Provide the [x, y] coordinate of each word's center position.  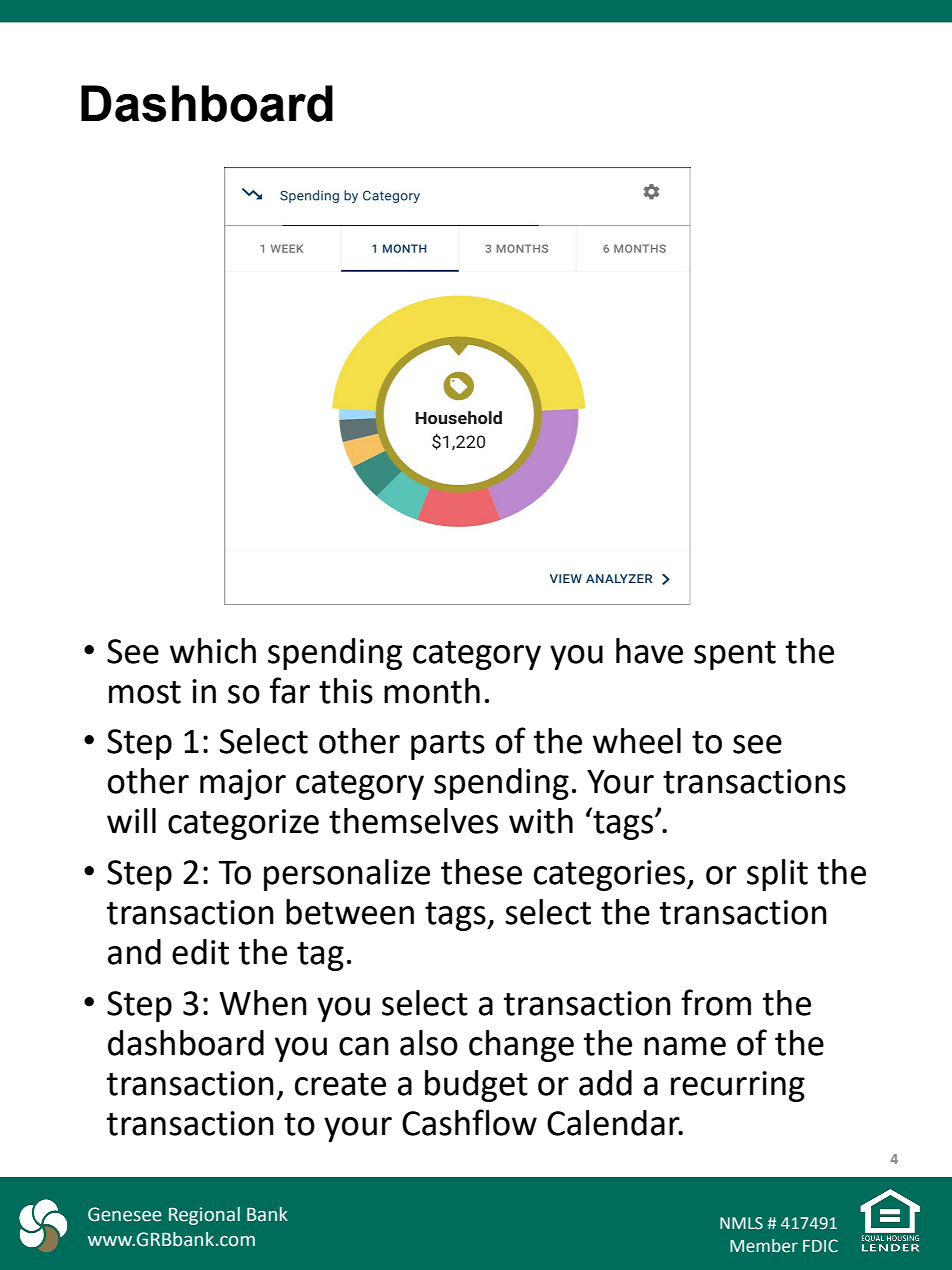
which [213, 651]
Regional [204, 1216]
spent [735, 655]
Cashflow [469, 1122]
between [350, 912]
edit [200, 952]
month [432, 691]
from [716, 1002]
